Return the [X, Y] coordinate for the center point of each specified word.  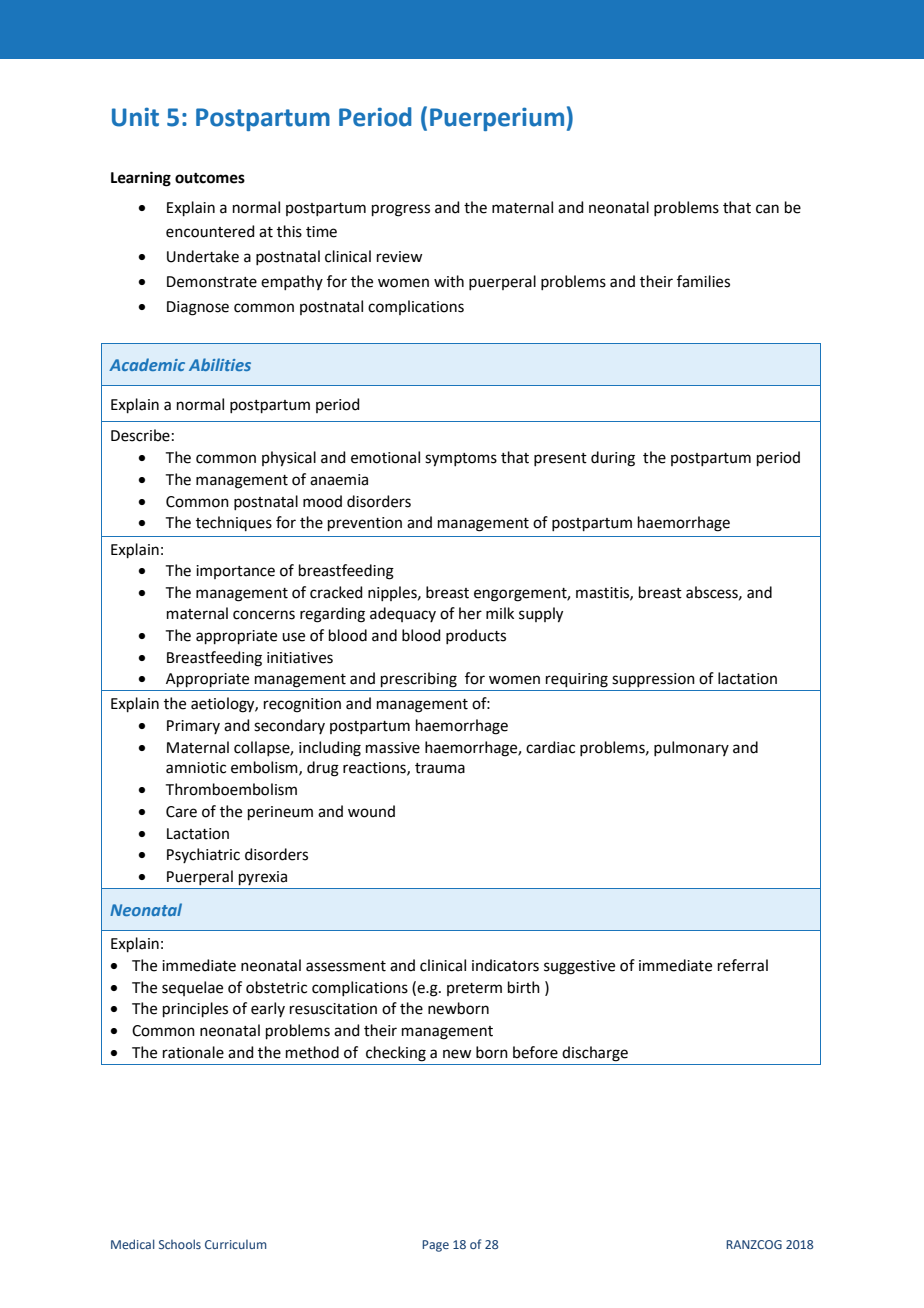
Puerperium [497, 119]
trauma [440, 768]
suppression [653, 680]
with [449, 281]
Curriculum [236, 1244]
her [470, 613]
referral [743, 965]
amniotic [196, 768]
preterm [474, 989]
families [703, 281]
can [767, 209]
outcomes [210, 178]
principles [195, 1009]
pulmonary [691, 748]
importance [235, 572]
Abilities [220, 364]
